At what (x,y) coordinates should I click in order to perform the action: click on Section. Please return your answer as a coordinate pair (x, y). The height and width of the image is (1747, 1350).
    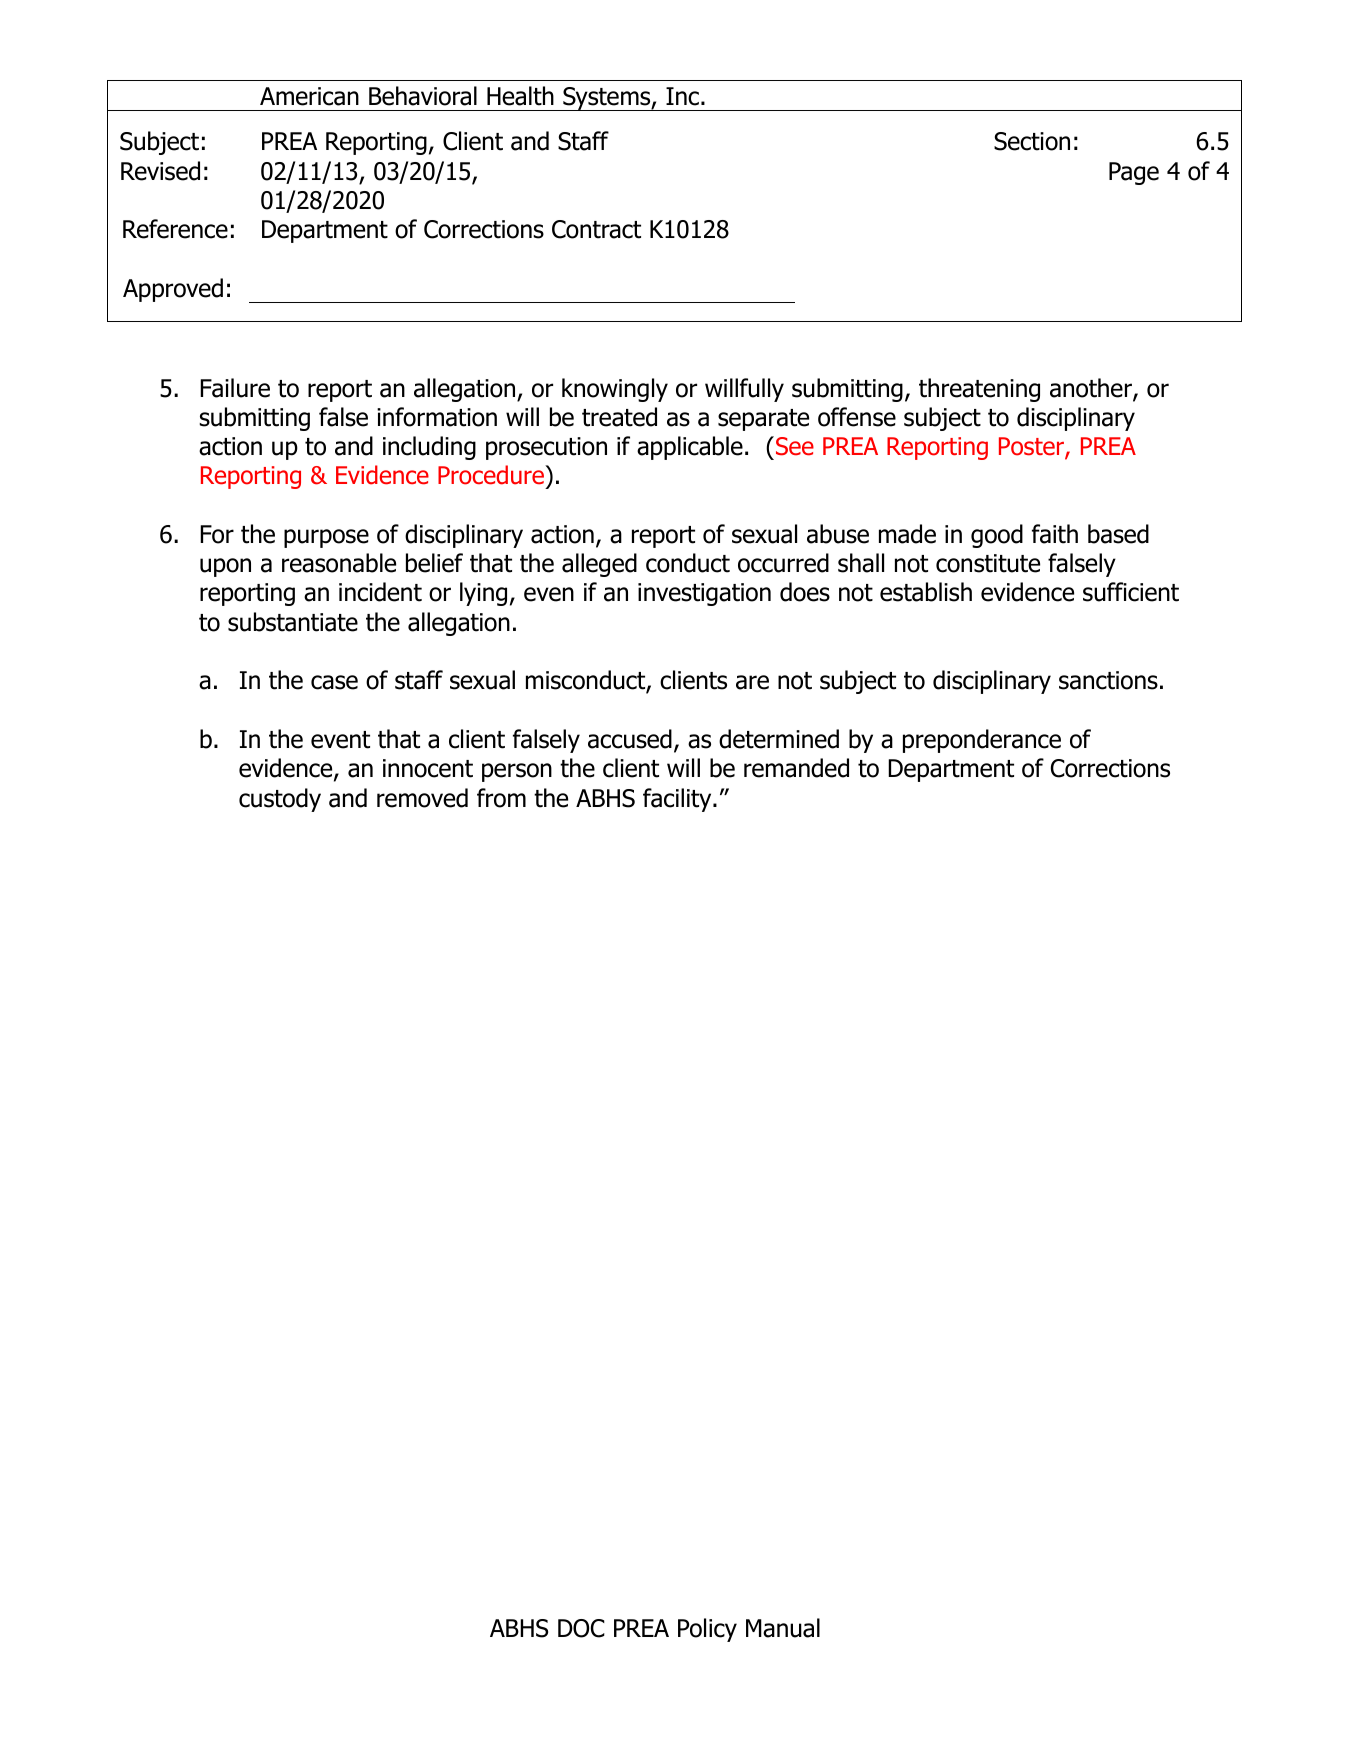
    Looking at the image, I should click on (1032, 141).
